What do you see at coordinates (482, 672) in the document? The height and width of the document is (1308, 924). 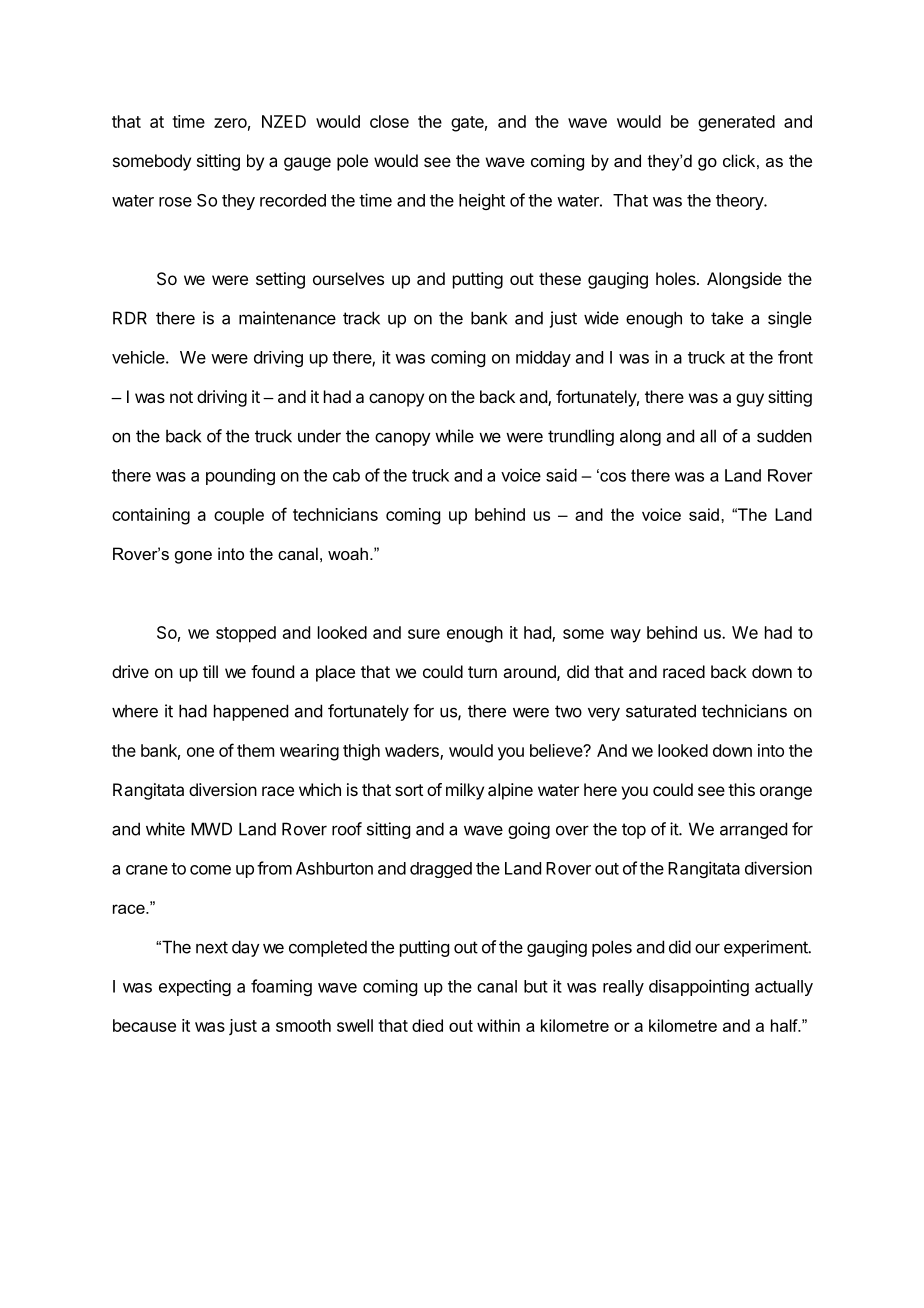 I see `turn` at bounding box center [482, 672].
